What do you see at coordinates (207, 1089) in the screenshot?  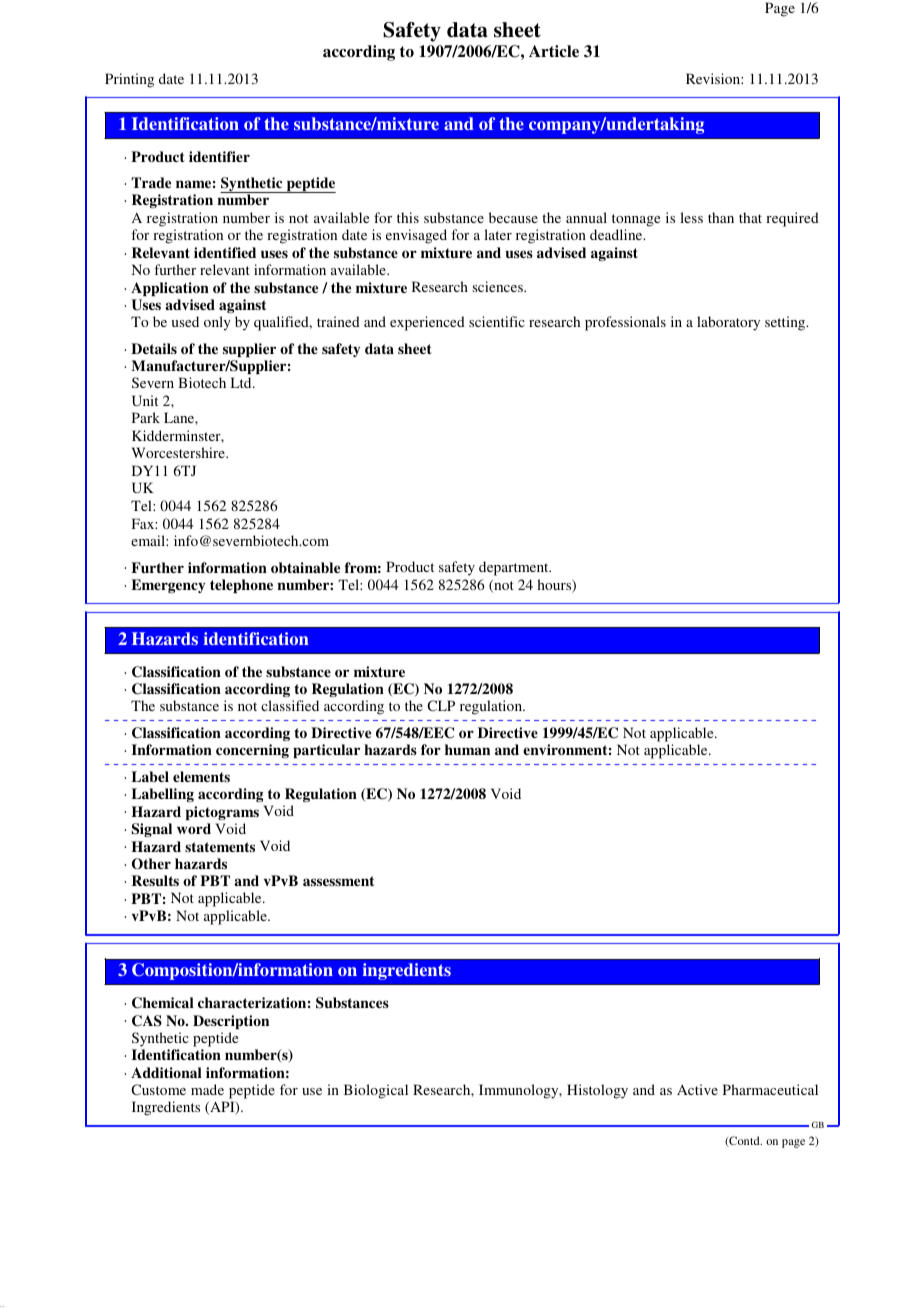 I see `made` at bounding box center [207, 1089].
